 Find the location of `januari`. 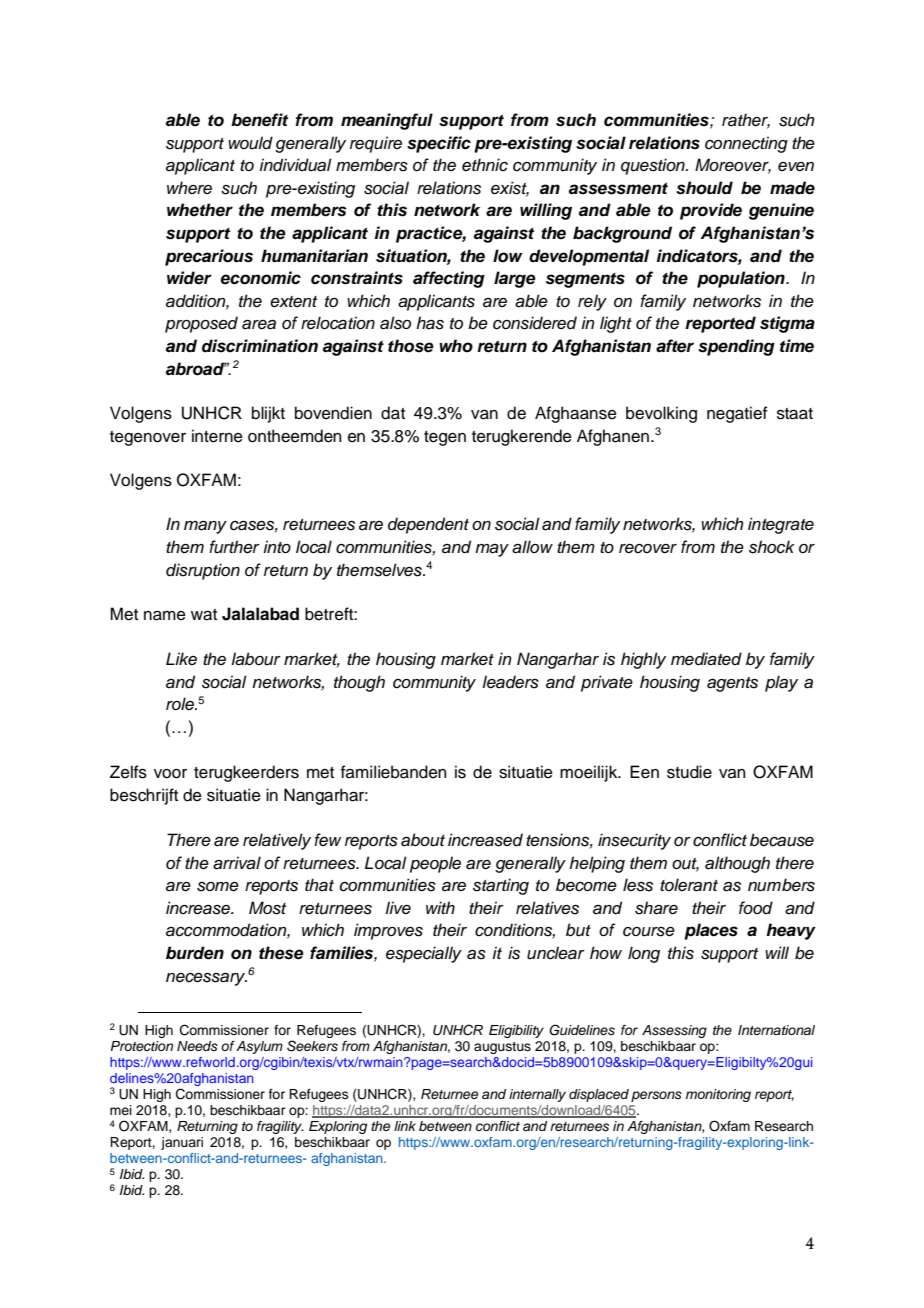

januari is located at coordinates (182, 1143).
